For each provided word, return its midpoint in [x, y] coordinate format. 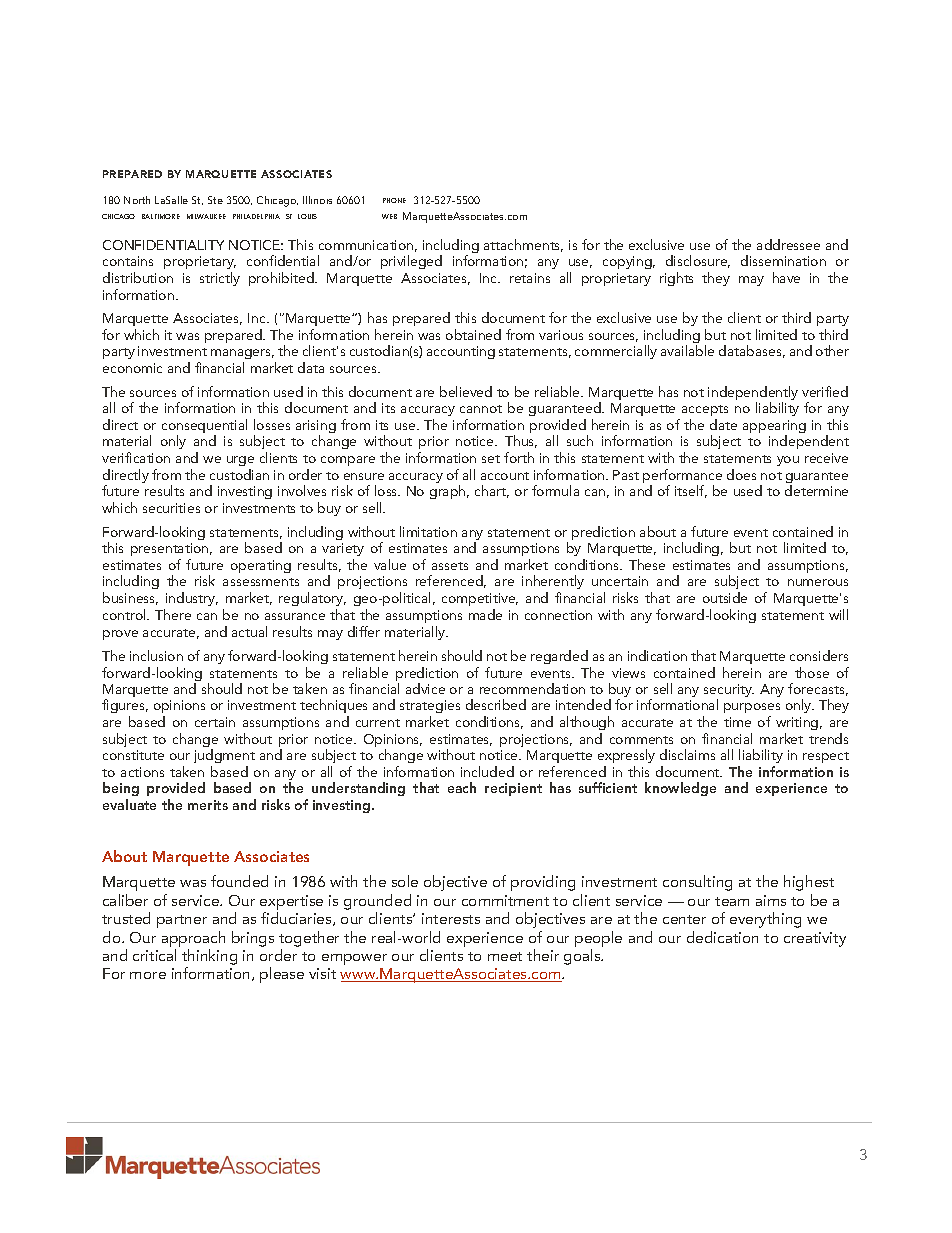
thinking [209, 958]
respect [826, 757]
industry [191, 601]
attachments [523, 245]
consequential [204, 427]
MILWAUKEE [206, 216]
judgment [224, 756]
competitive [480, 599]
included [487, 771]
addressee [788, 244]
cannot [481, 409]
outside [725, 597]
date [723, 424]
